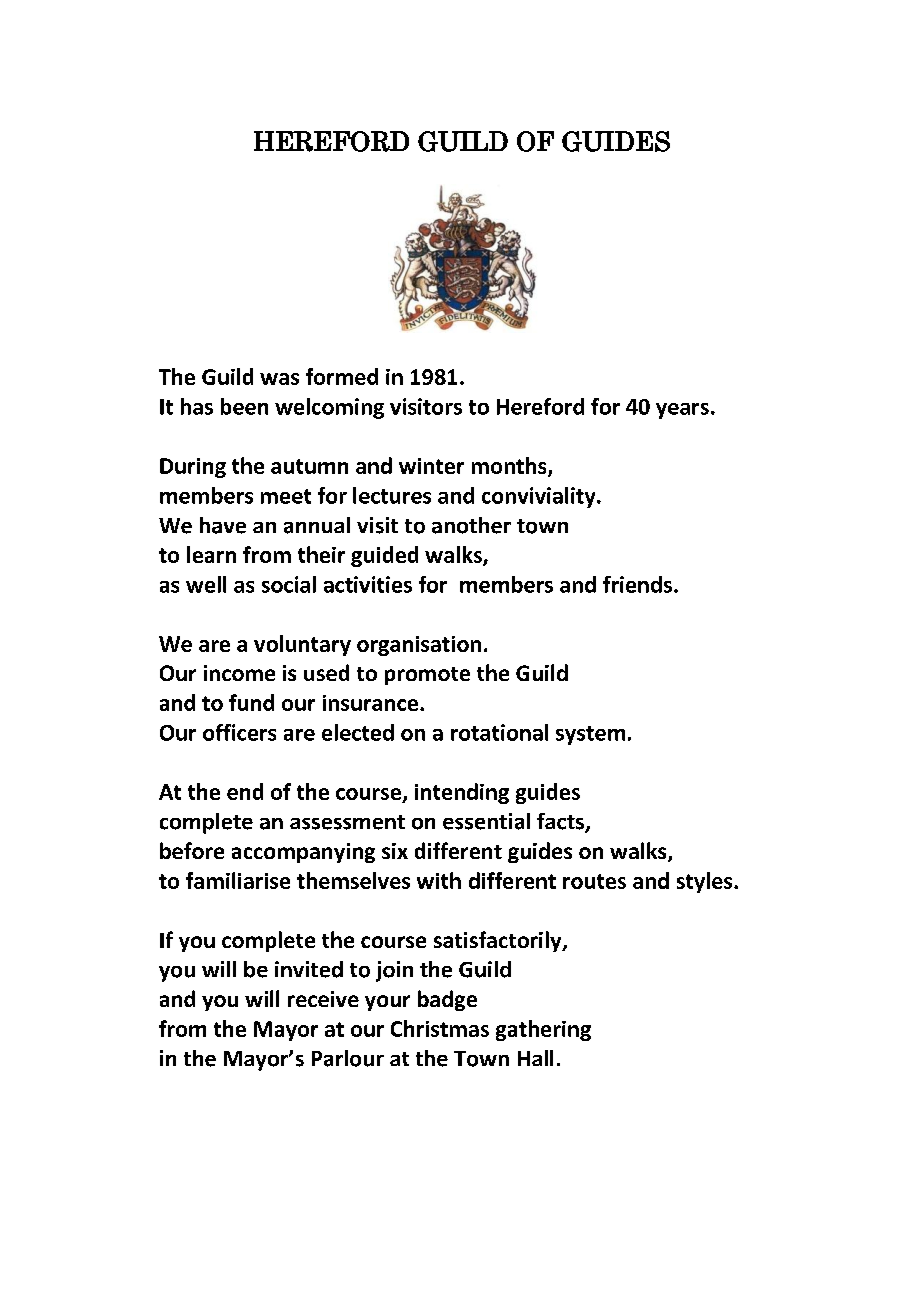 The image size is (924, 1313). I want to click on receive, so click(323, 999).
